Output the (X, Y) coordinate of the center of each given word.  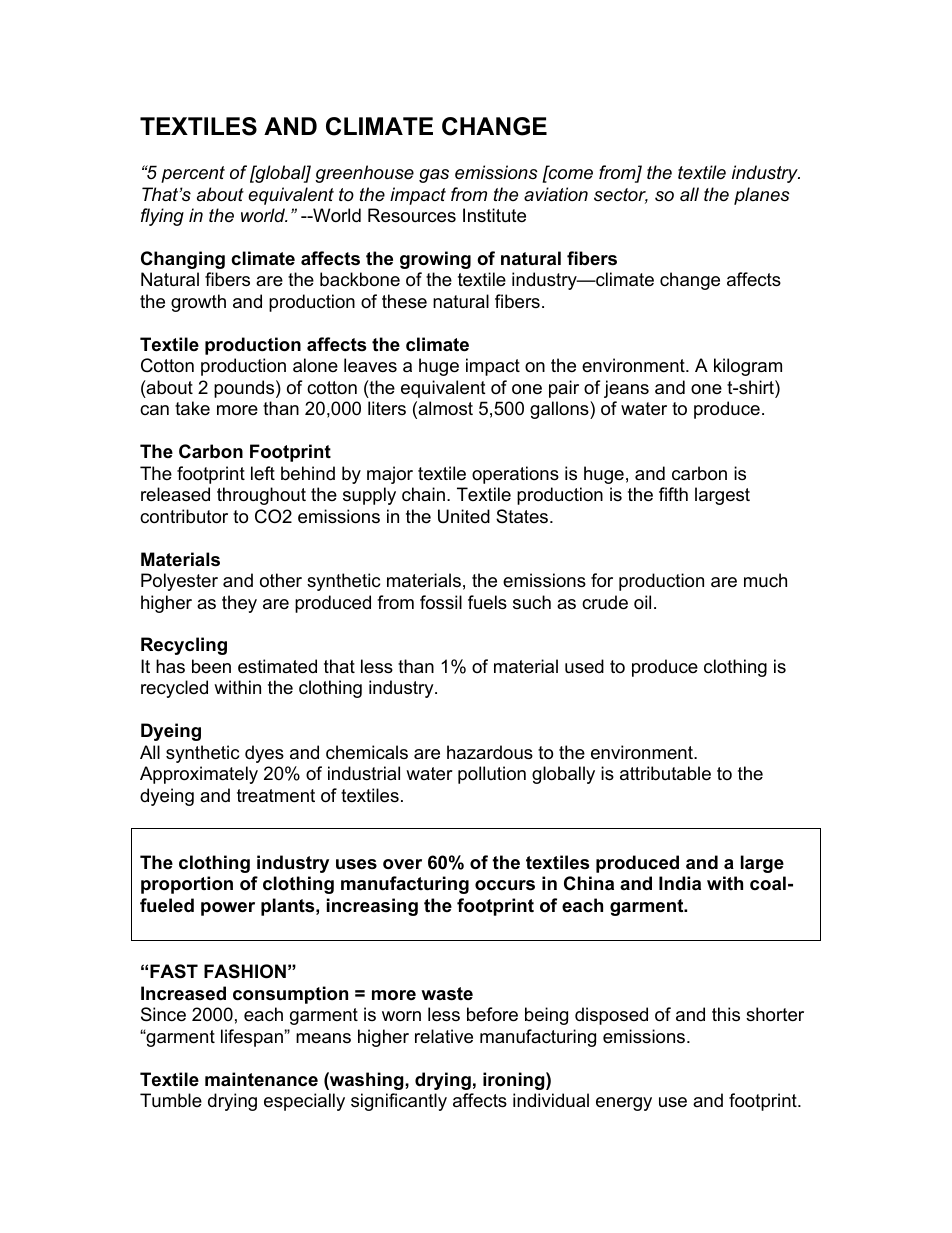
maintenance (261, 1079)
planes (762, 196)
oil (642, 602)
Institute (494, 215)
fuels (487, 602)
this (726, 1014)
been (211, 666)
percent (193, 174)
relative (444, 1036)
